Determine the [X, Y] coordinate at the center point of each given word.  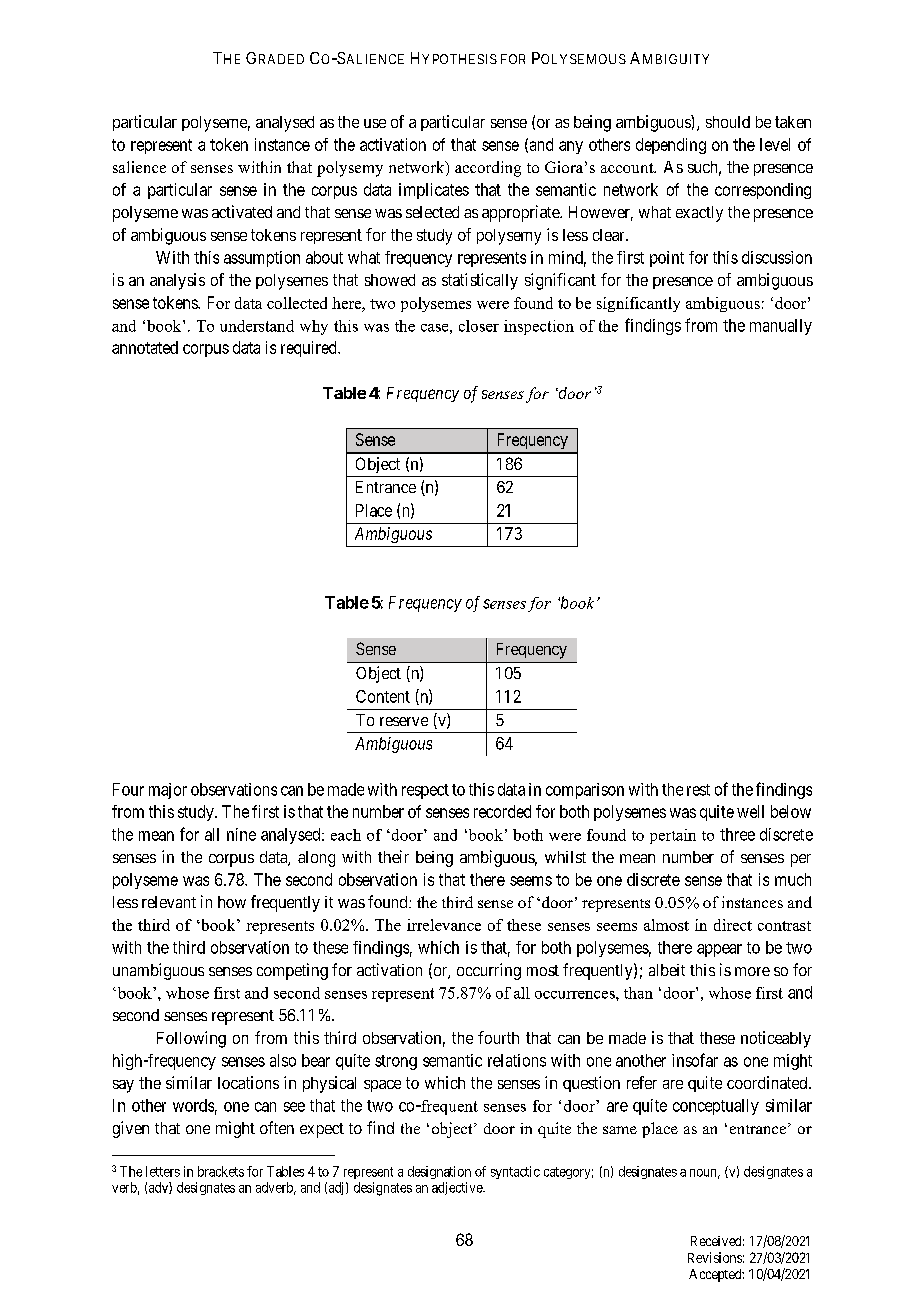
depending [671, 146]
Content [383, 696]
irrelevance [444, 925]
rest [698, 790]
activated [242, 211]
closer [479, 326]
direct [733, 925]
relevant [169, 902]
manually [781, 327]
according [488, 169]
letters [163, 1171]
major [168, 791]
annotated [145, 347]
